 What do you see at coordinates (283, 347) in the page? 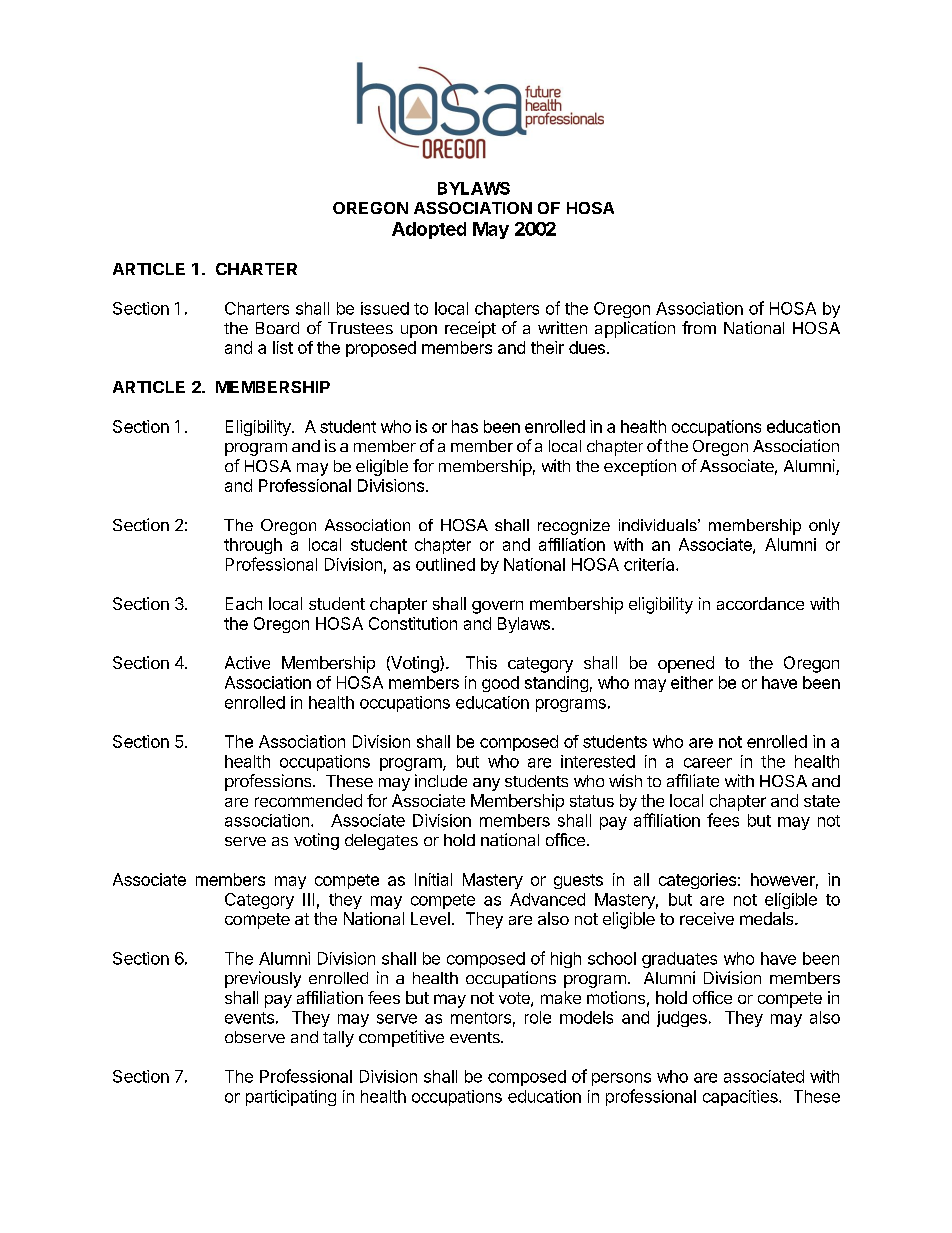
I see `list` at bounding box center [283, 347].
